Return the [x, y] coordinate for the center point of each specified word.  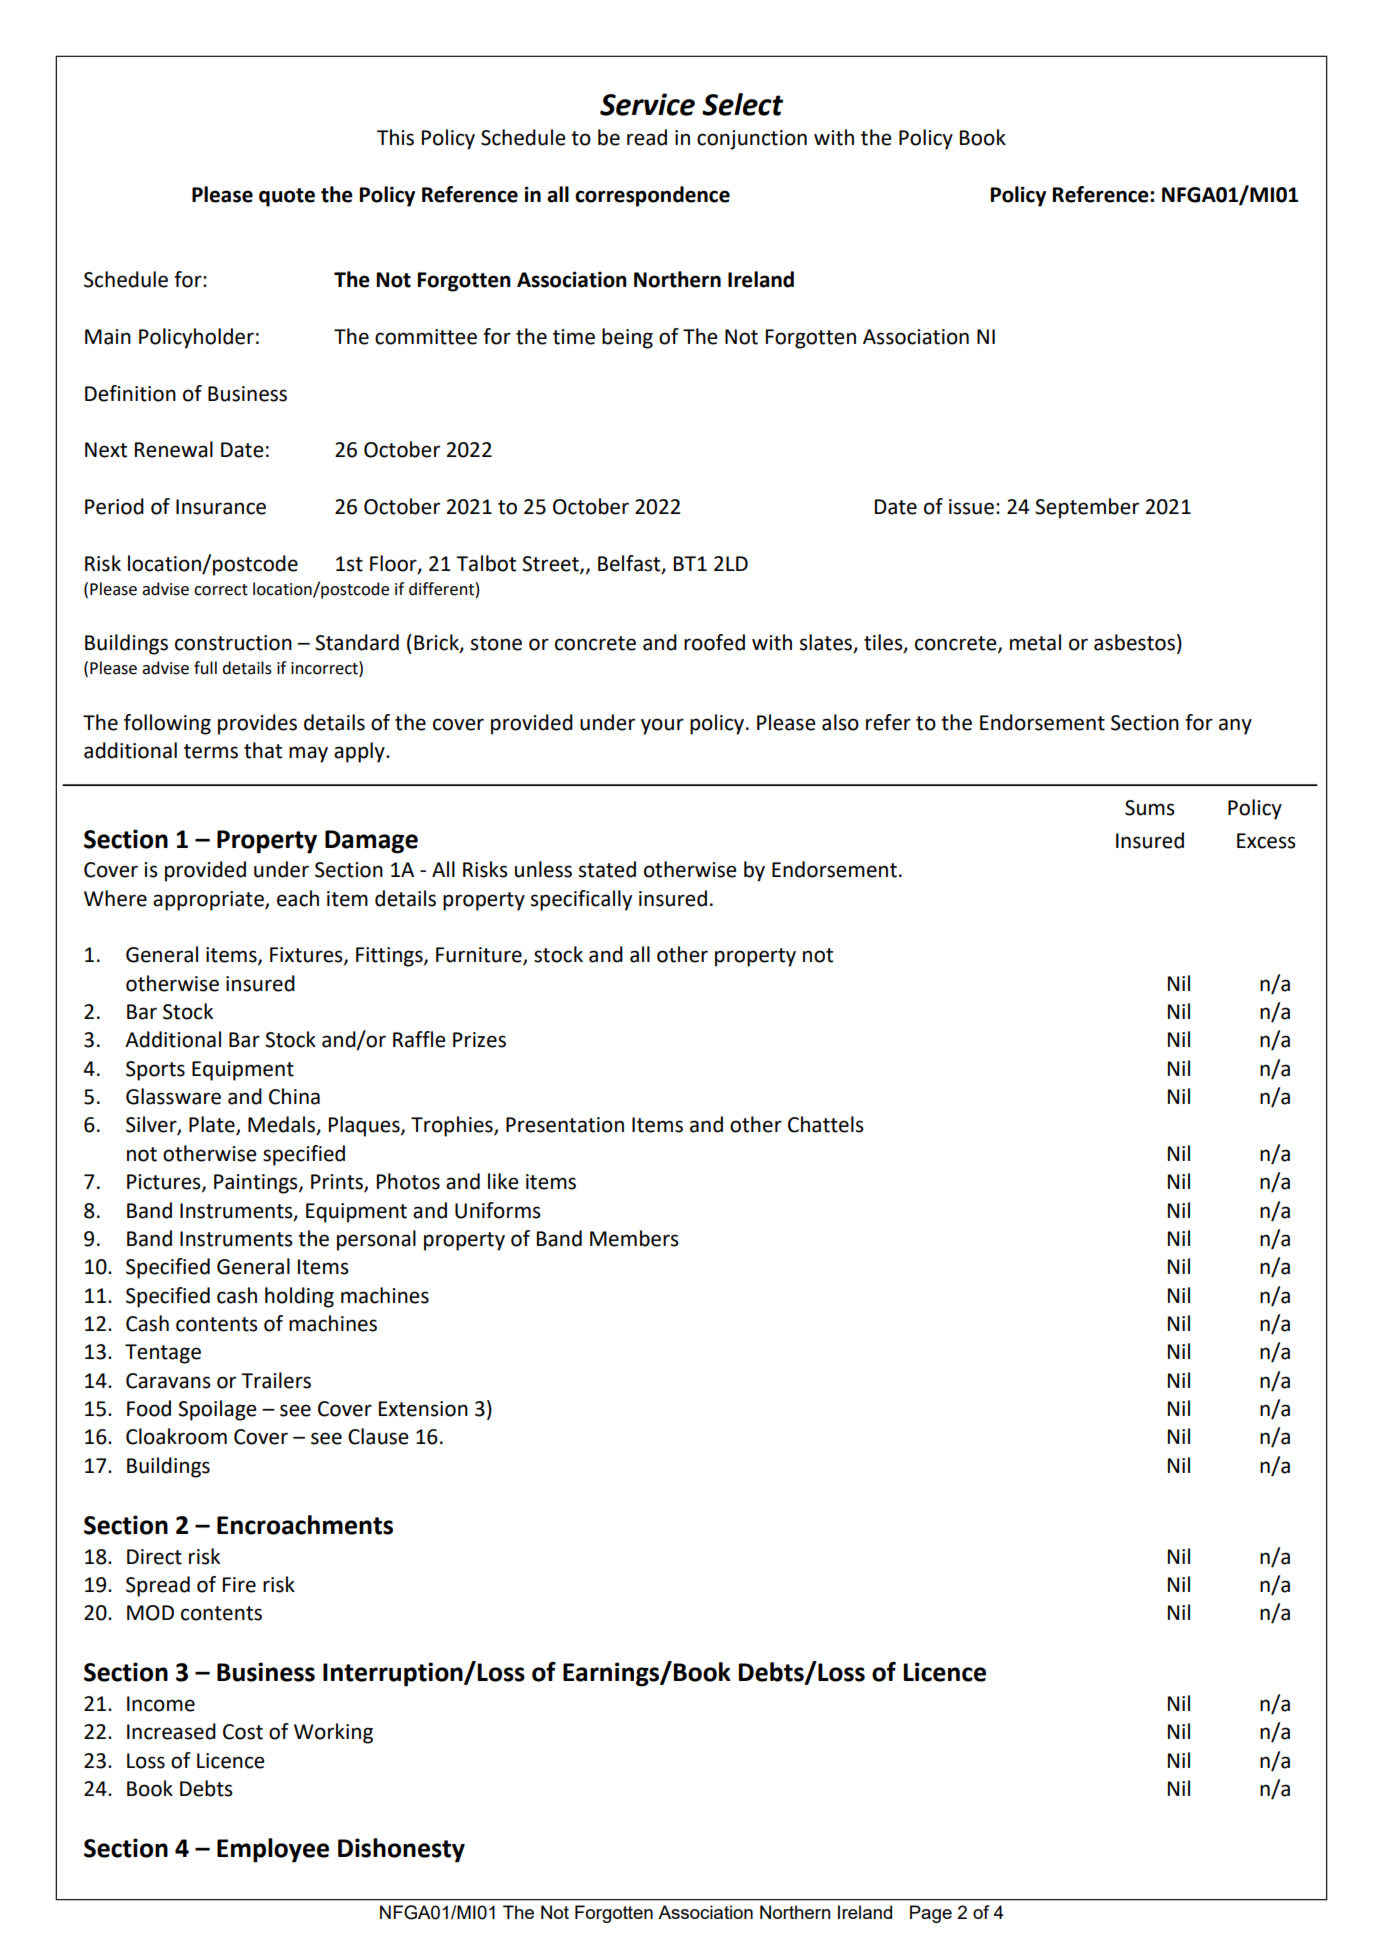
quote [287, 197]
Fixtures [307, 956]
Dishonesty [401, 1850]
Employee [273, 1850]
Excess [1266, 841]
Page [931, 1914]
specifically [581, 900]
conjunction [752, 140]
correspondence [652, 196]
